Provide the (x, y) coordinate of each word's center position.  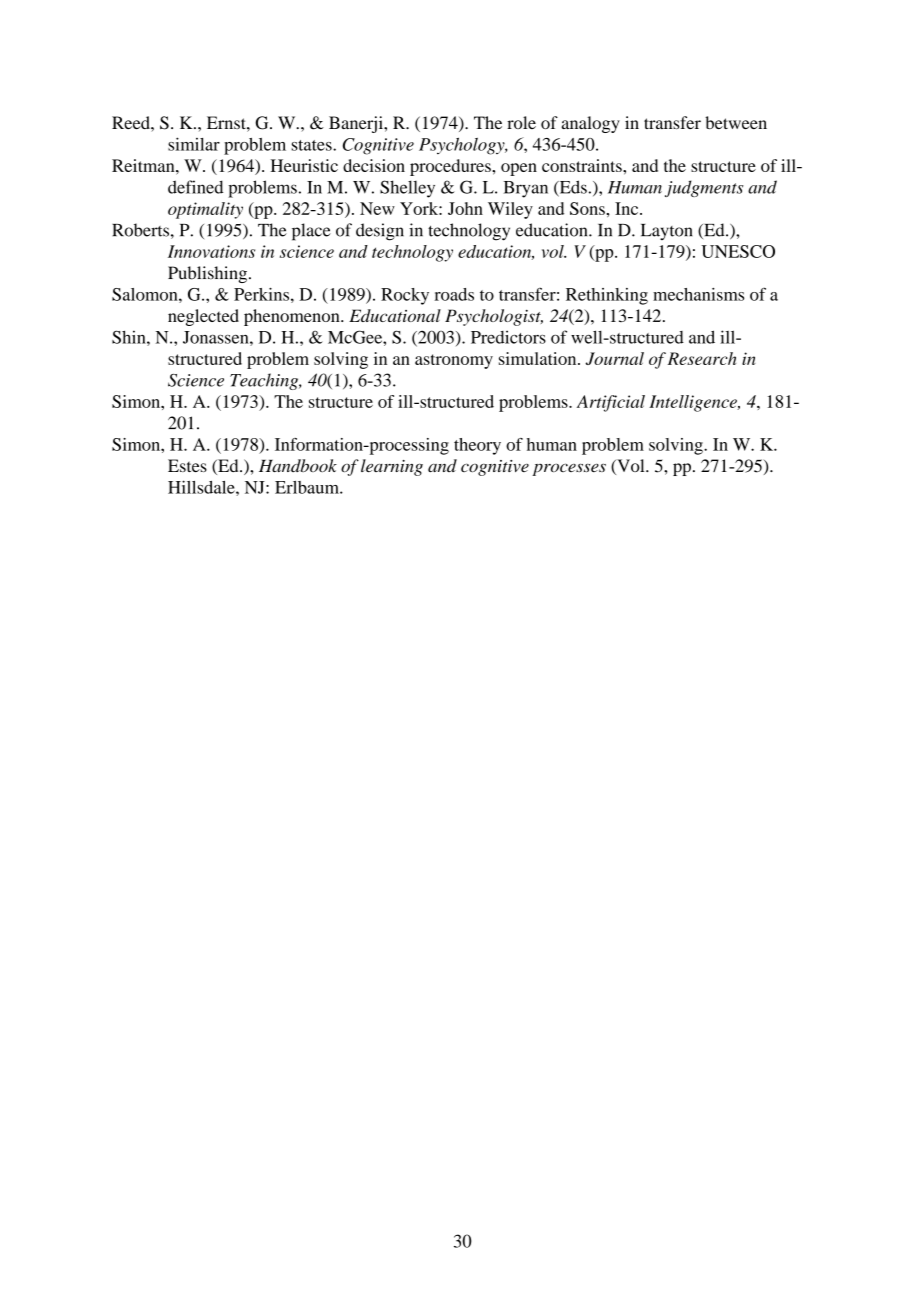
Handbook (298, 465)
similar (194, 144)
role (521, 122)
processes (569, 469)
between (736, 122)
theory (477, 446)
